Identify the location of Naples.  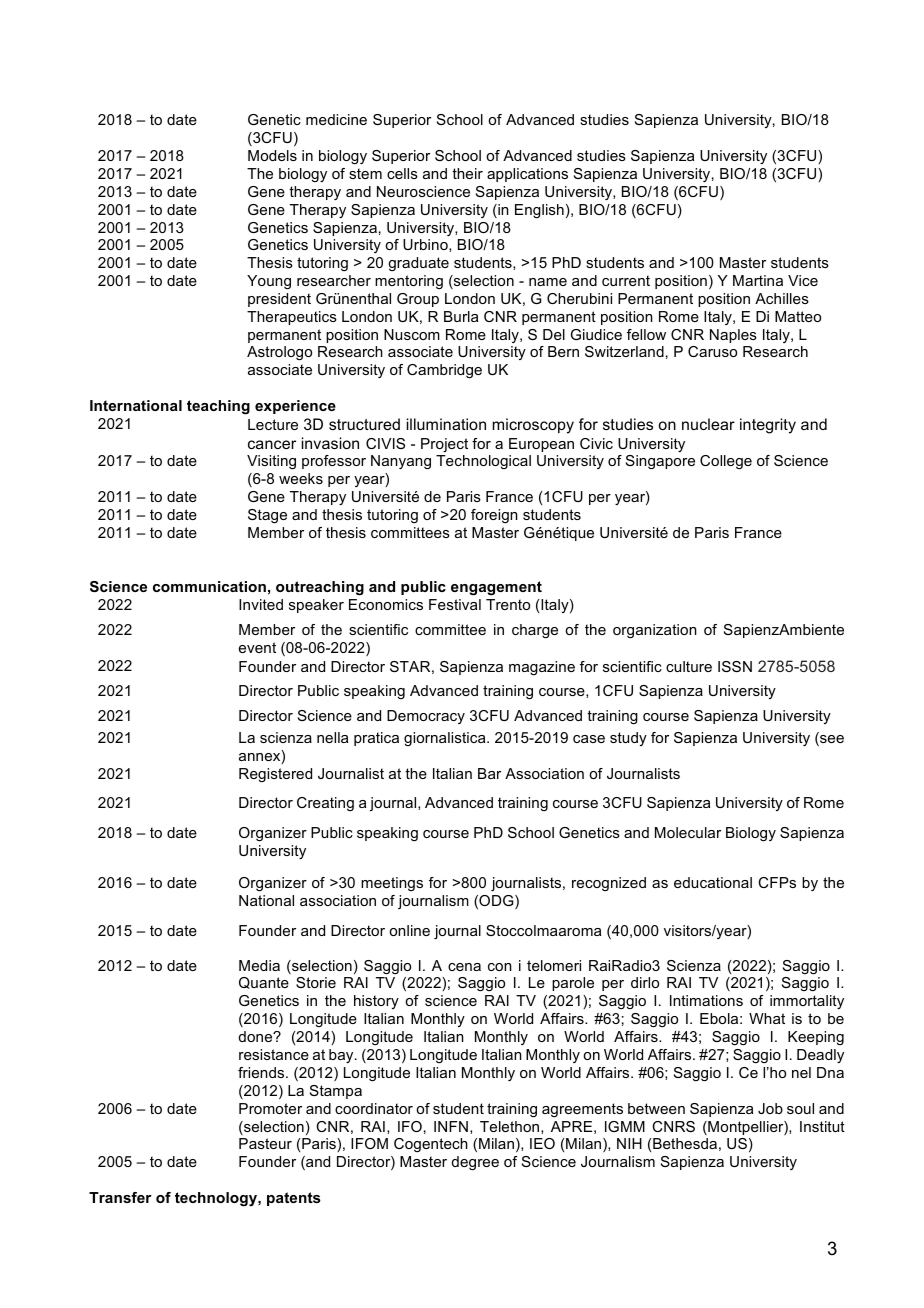
(733, 336).
